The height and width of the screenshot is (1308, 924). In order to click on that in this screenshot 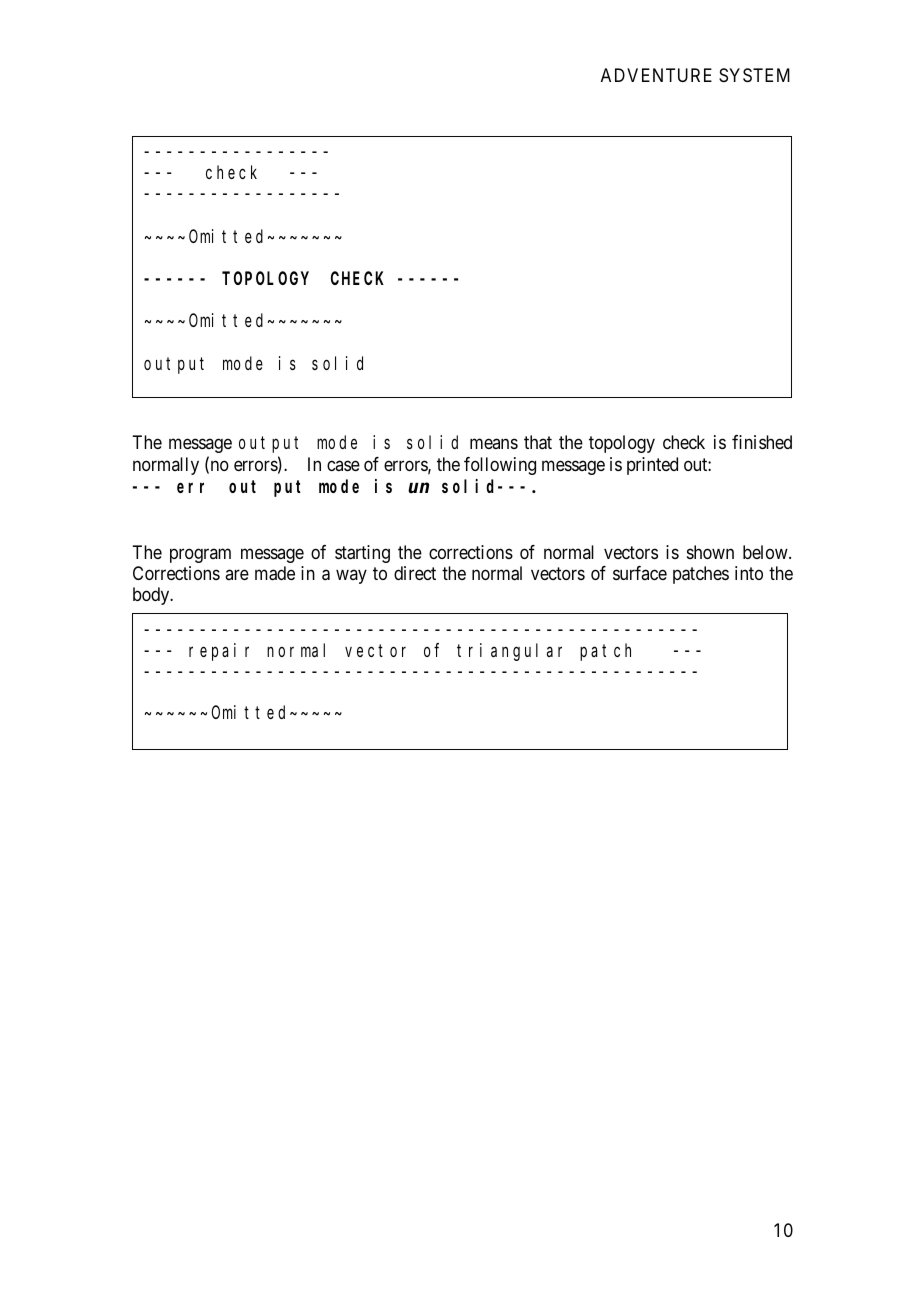, I will do `click(538, 442)`.
